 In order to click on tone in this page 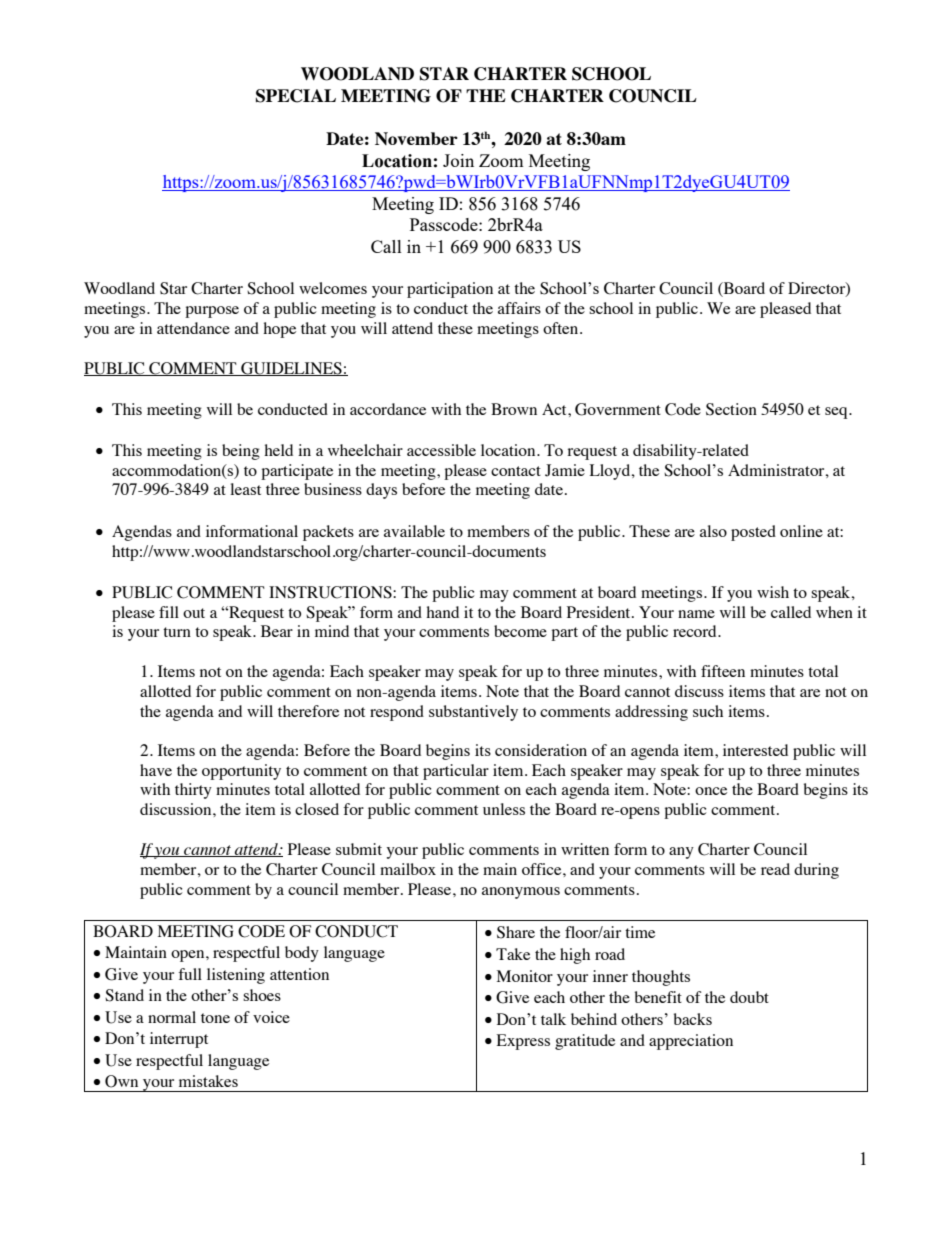, I will do `click(215, 1018)`.
